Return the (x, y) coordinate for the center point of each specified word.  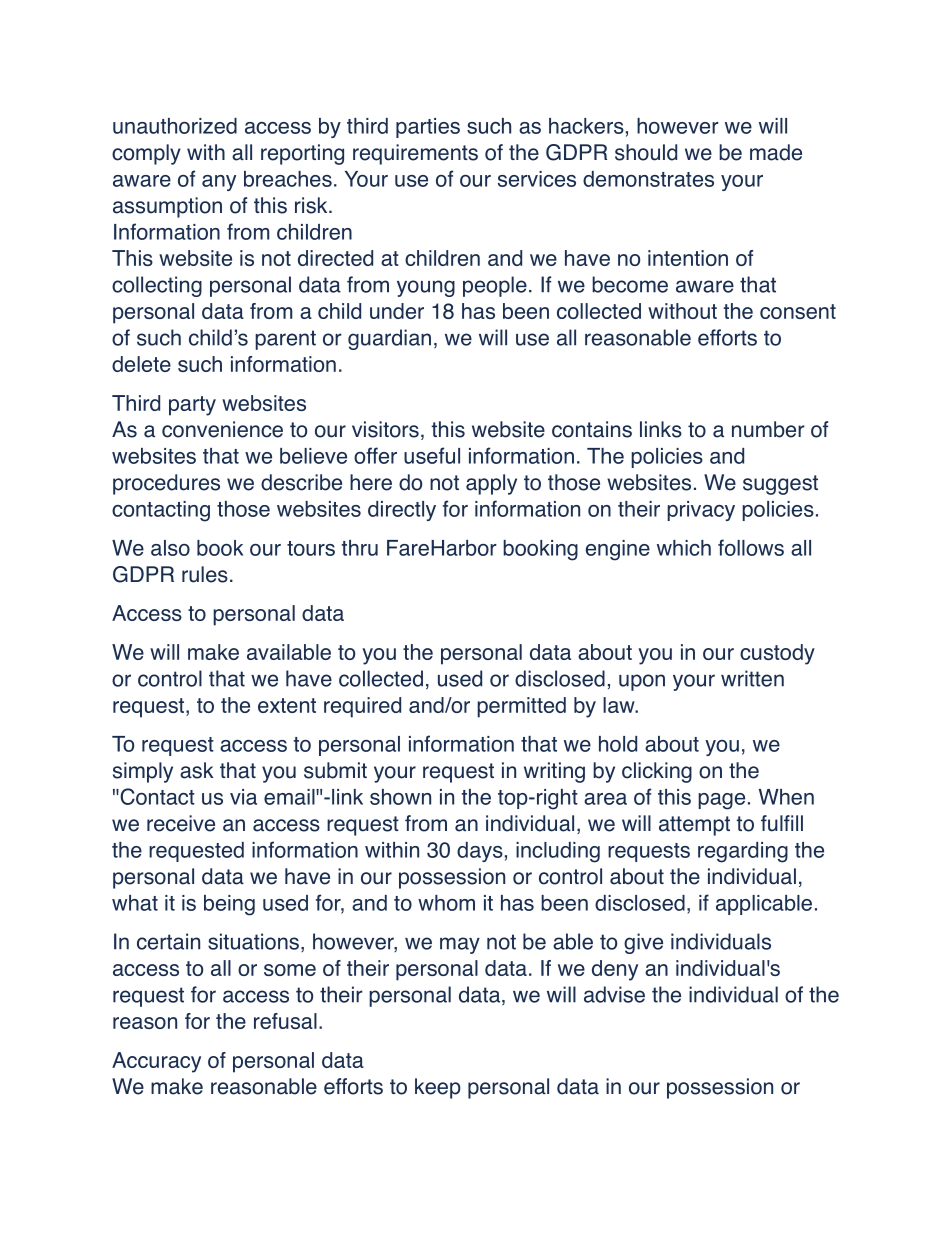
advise (614, 994)
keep (438, 1088)
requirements (415, 154)
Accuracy (156, 1062)
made (776, 152)
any (219, 183)
